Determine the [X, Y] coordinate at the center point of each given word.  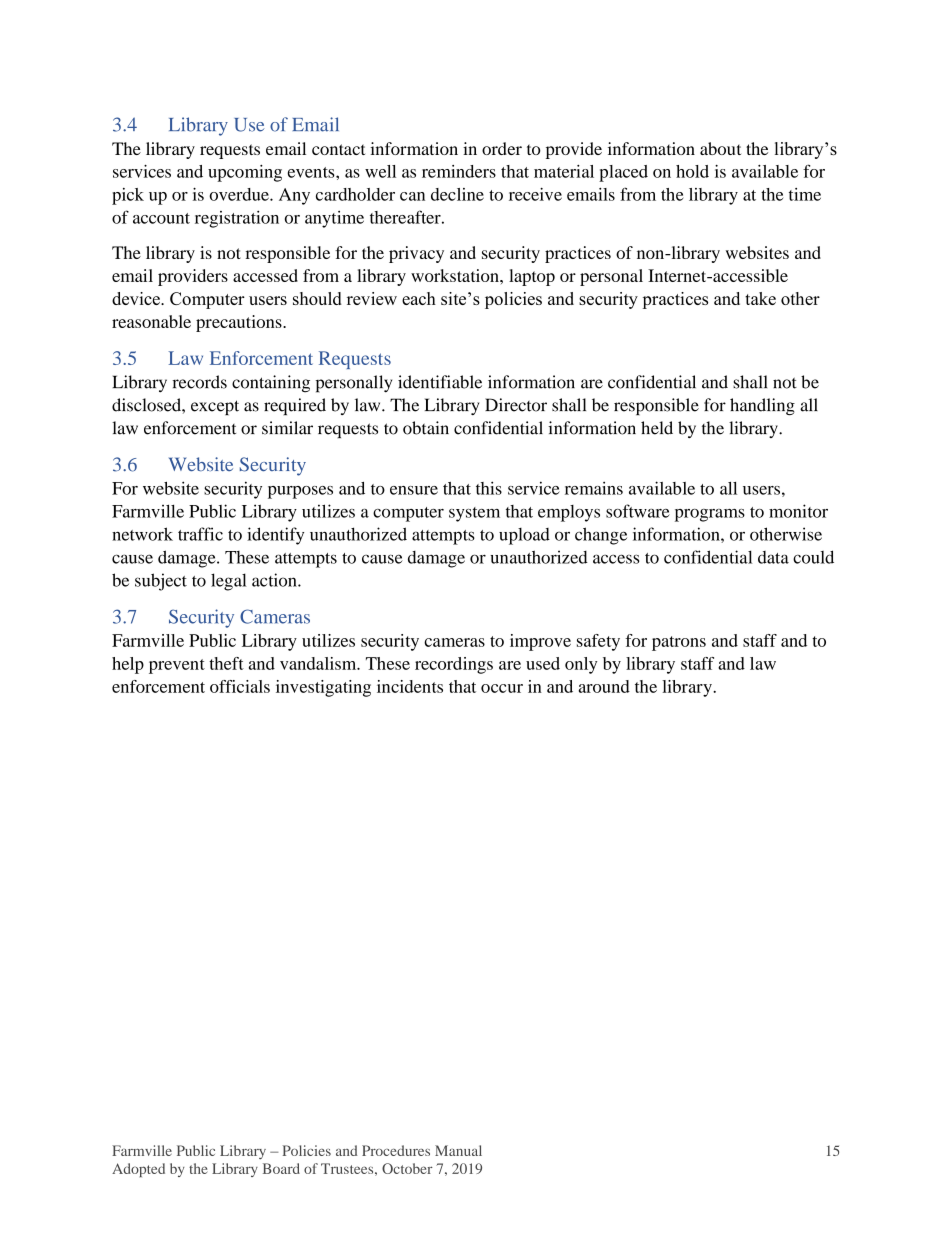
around [604, 686]
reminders [459, 171]
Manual [458, 1150]
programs [710, 515]
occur [502, 688]
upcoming [245, 173]
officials [240, 686]
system [474, 514]
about [720, 148]
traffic [200, 534]
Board [281, 1168]
